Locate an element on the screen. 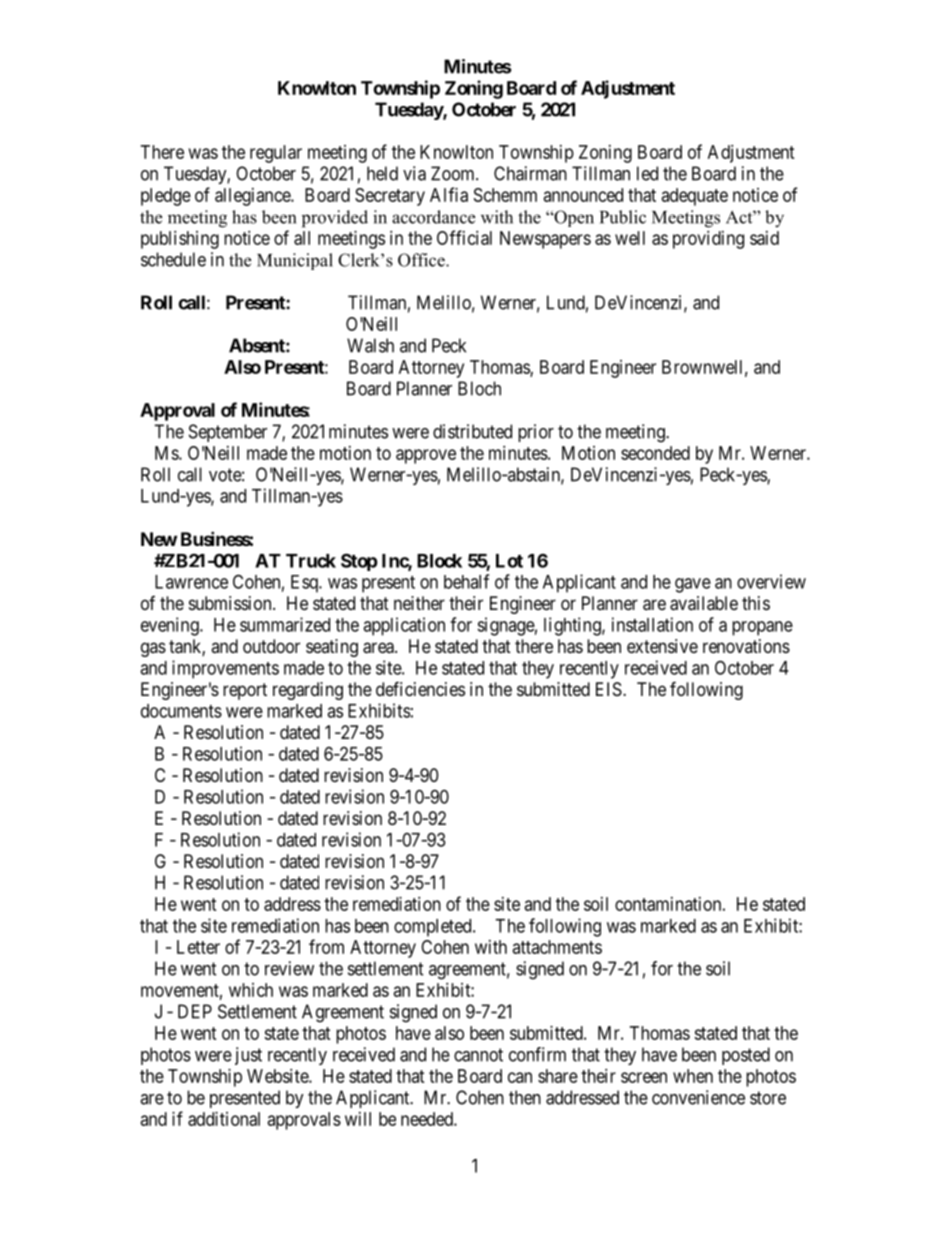 This screenshot has width=952, height=1233. adequate is located at coordinates (695, 197).
